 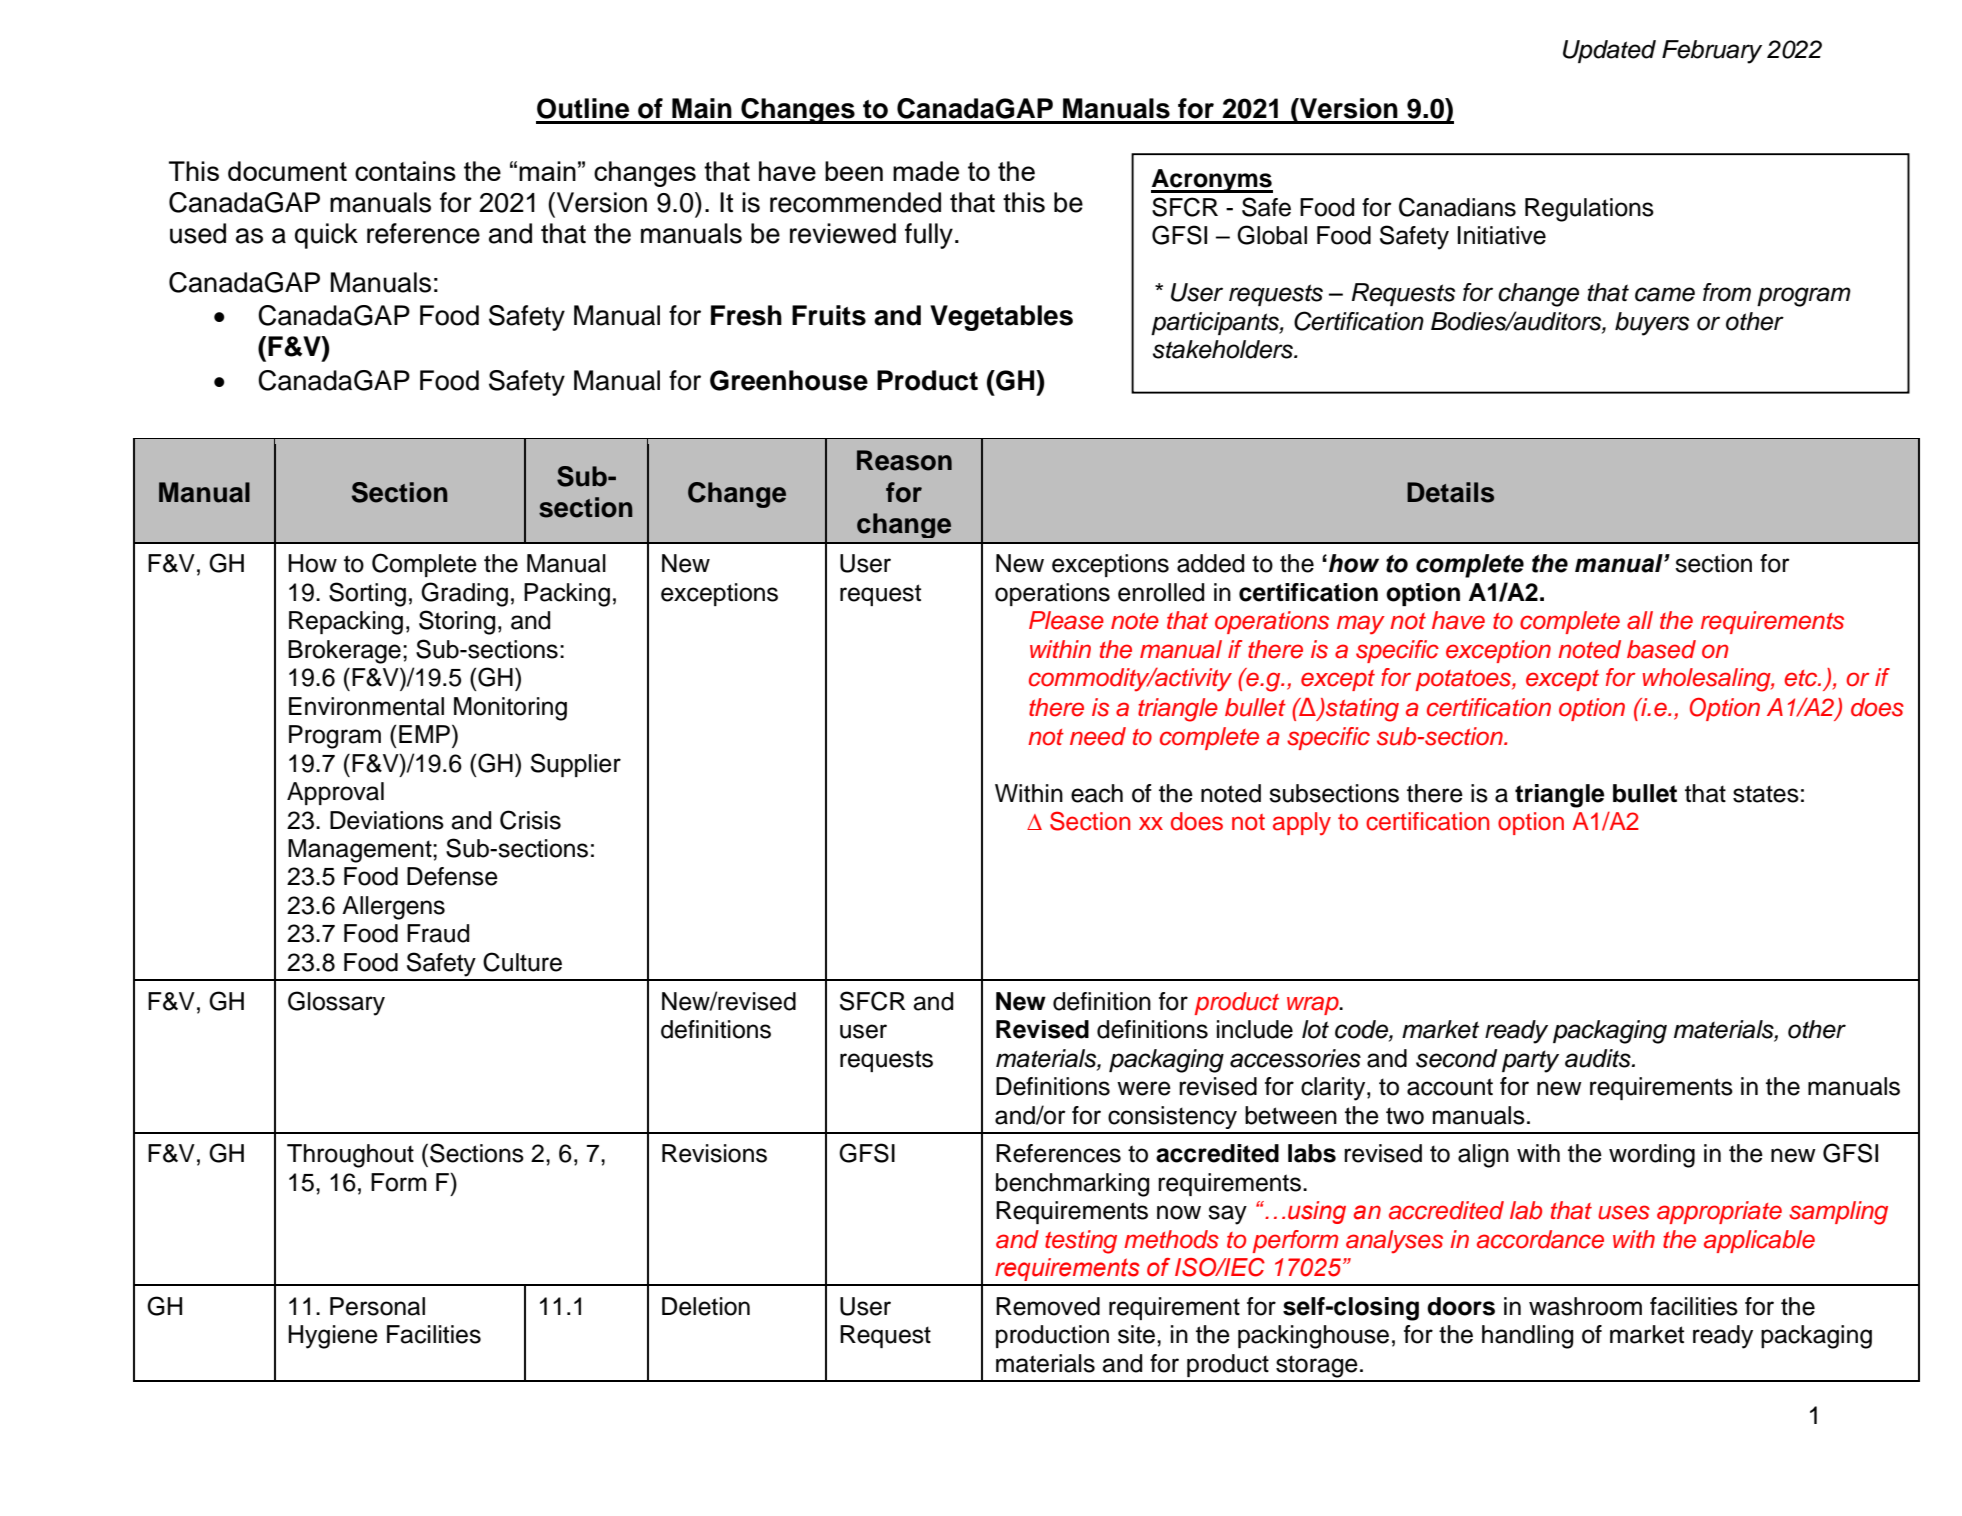 What do you see at coordinates (1001, 318) in the screenshot?
I see `Vegetables` at bounding box center [1001, 318].
